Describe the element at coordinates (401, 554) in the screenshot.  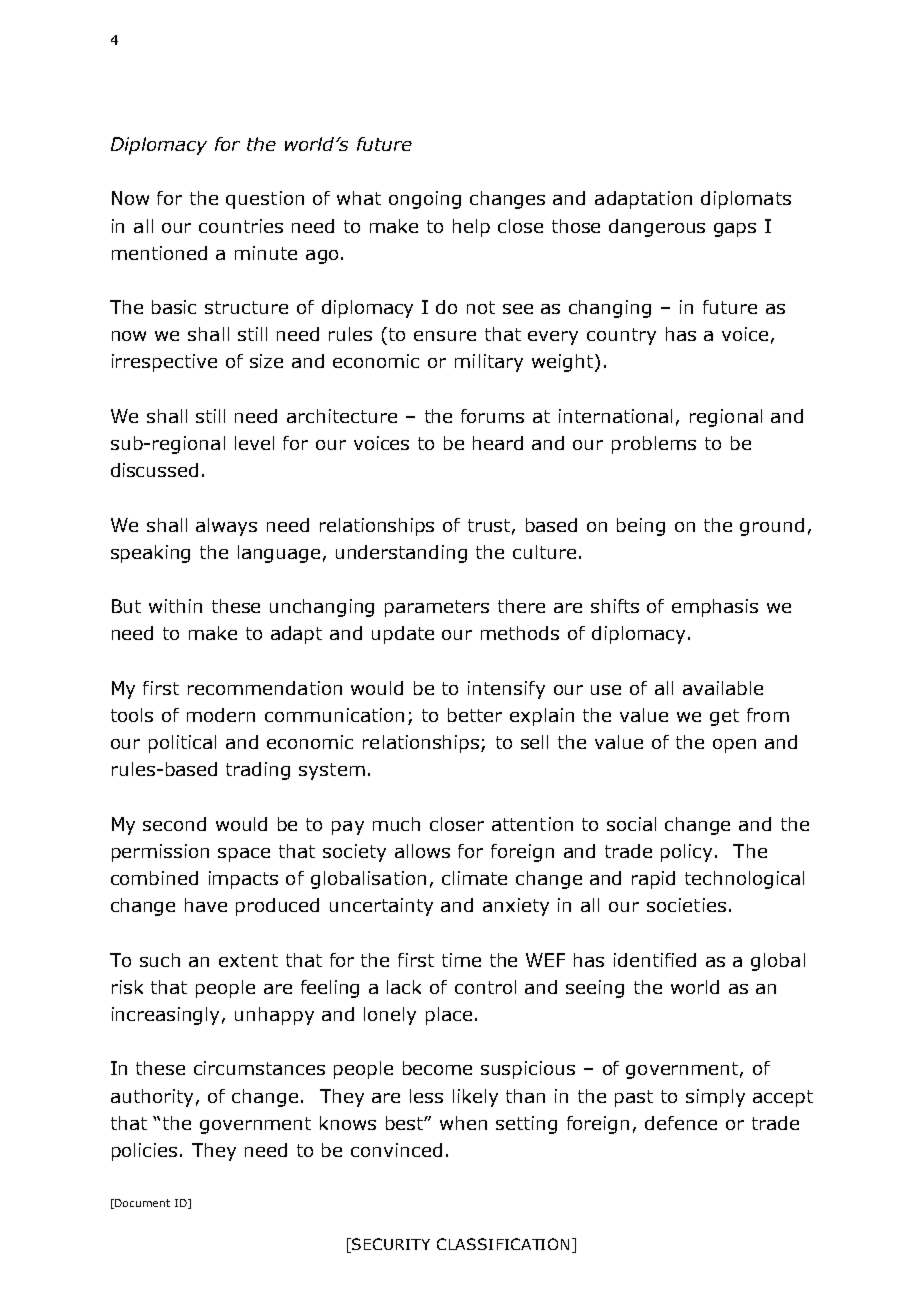
I see `understanding` at that location.
